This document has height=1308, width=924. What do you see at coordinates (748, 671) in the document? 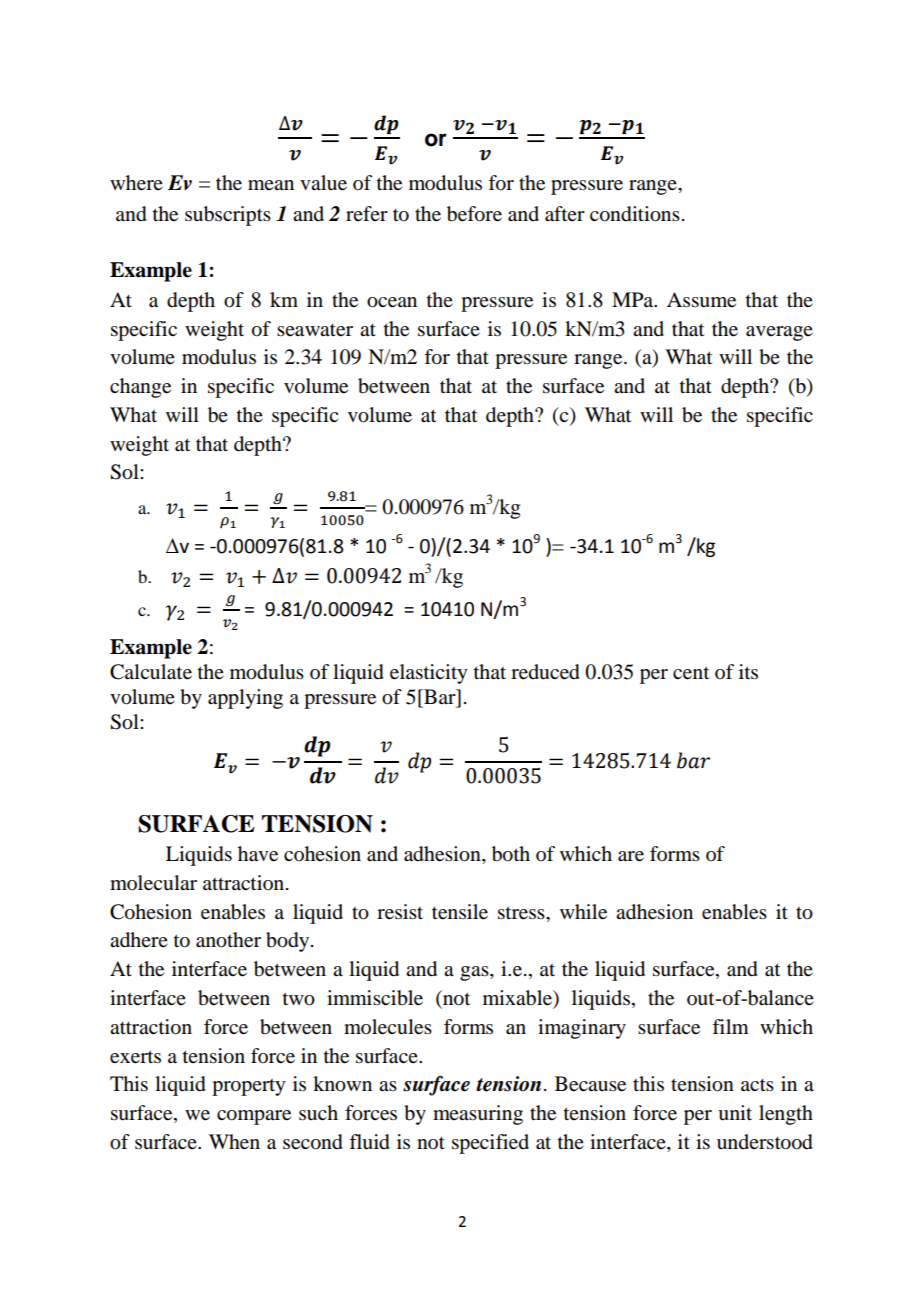
I see `its` at bounding box center [748, 671].
